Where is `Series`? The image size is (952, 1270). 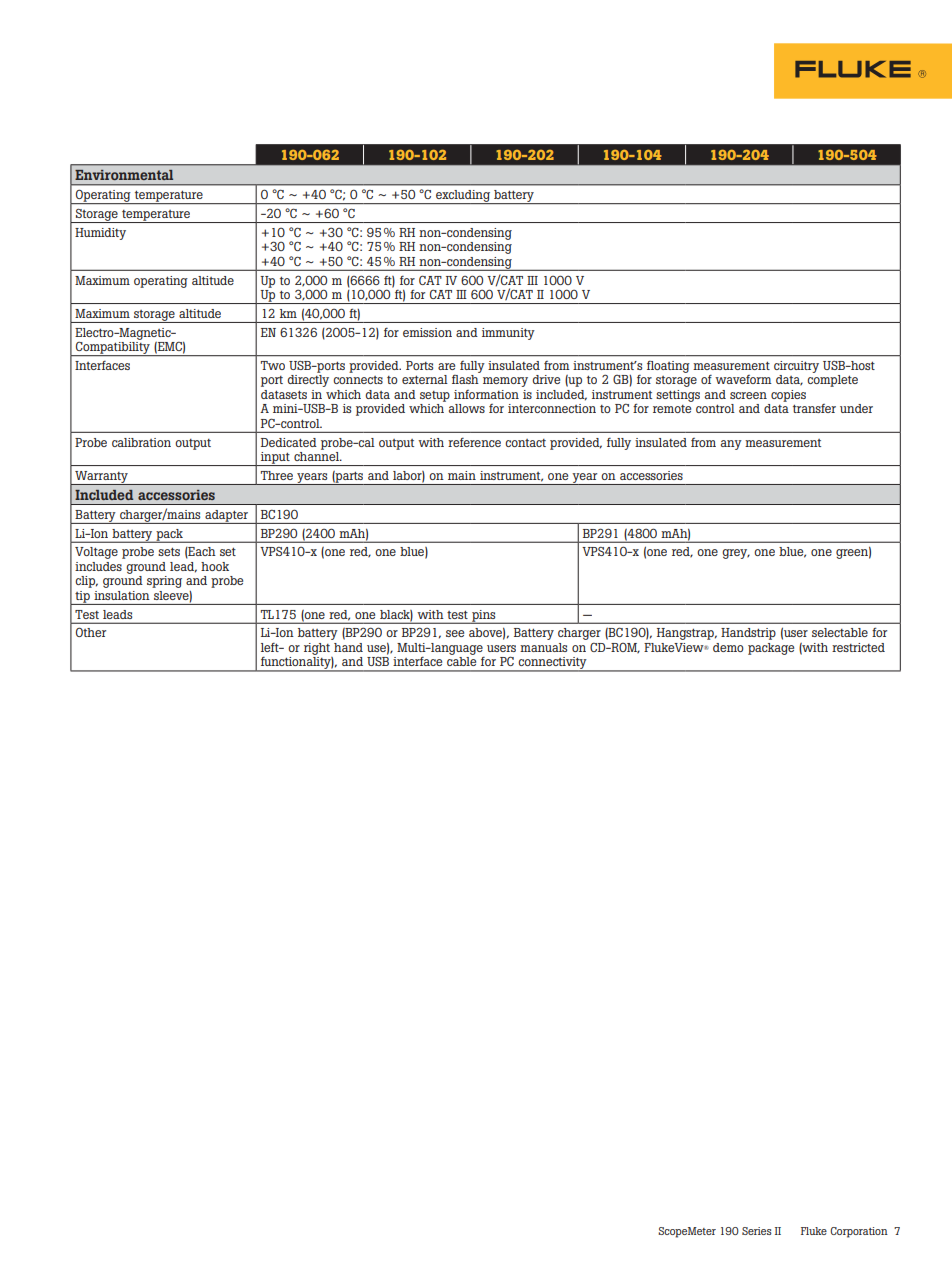 Series is located at coordinates (757, 1231).
